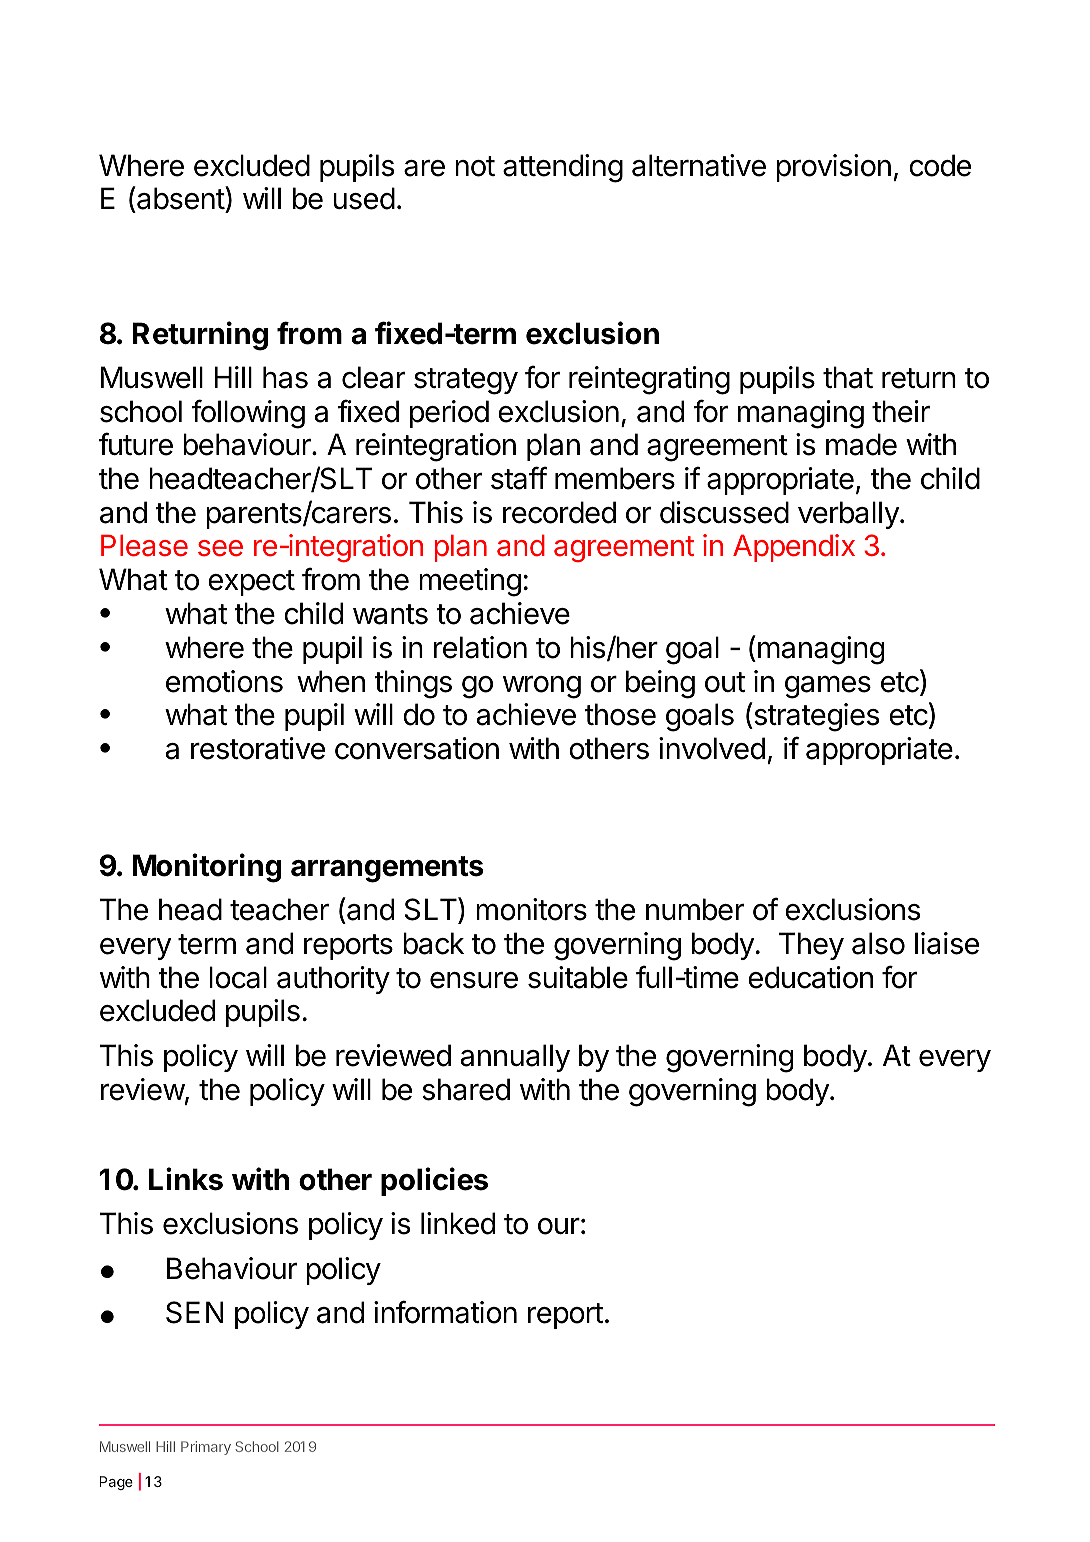 The height and width of the screenshot is (1542, 1090). I want to click on shared, so click(466, 1089).
